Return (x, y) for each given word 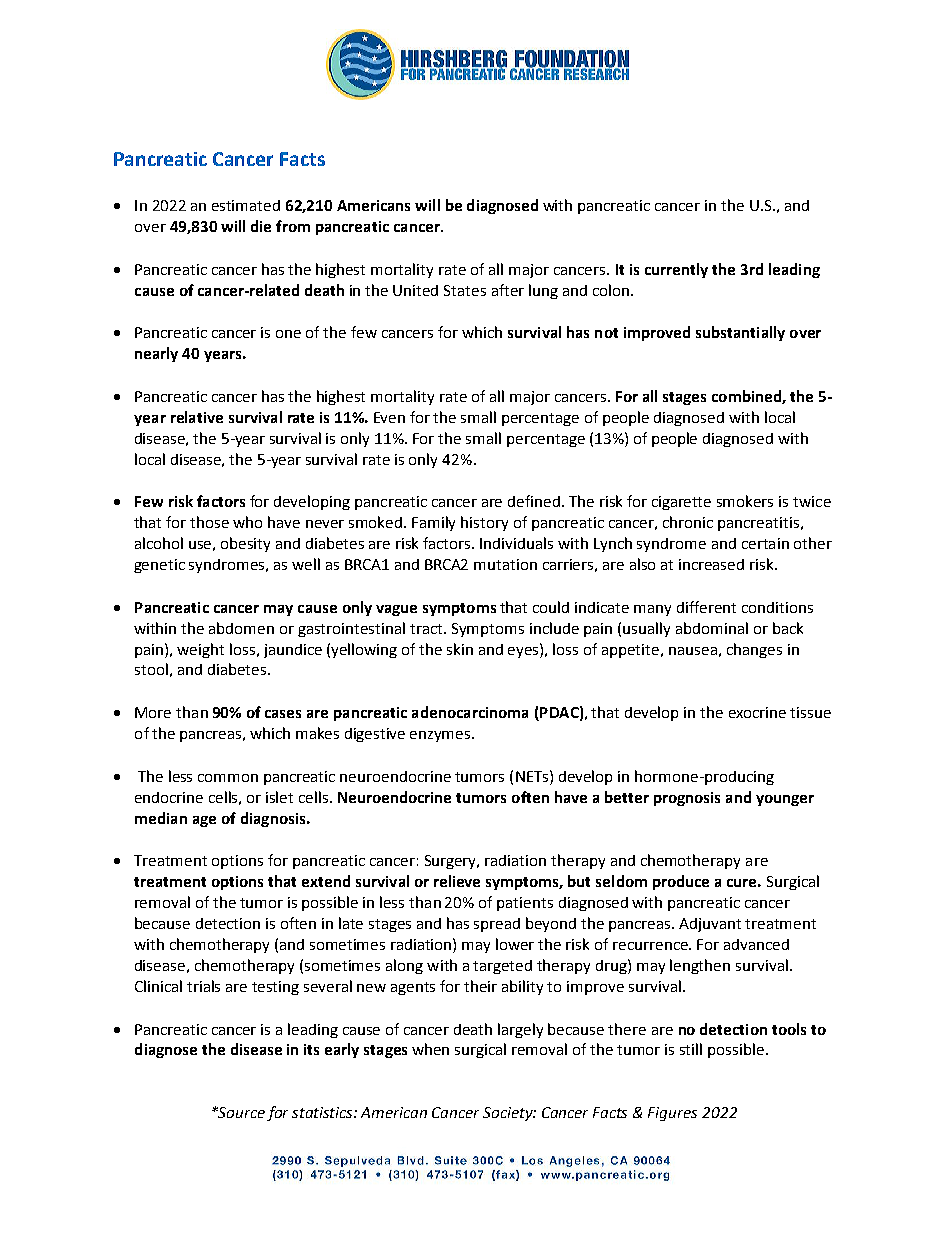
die (261, 226)
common (228, 778)
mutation (505, 564)
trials (203, 986)
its (311, 1049)
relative (197, 417)
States (465, 290)
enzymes (441, 736)
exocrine (757, 712)
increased (711, 564)
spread (497, 925)
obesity (245, 544)
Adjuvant (710, 925)
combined (747, 397)
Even (389, 417)
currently (676, 270)
